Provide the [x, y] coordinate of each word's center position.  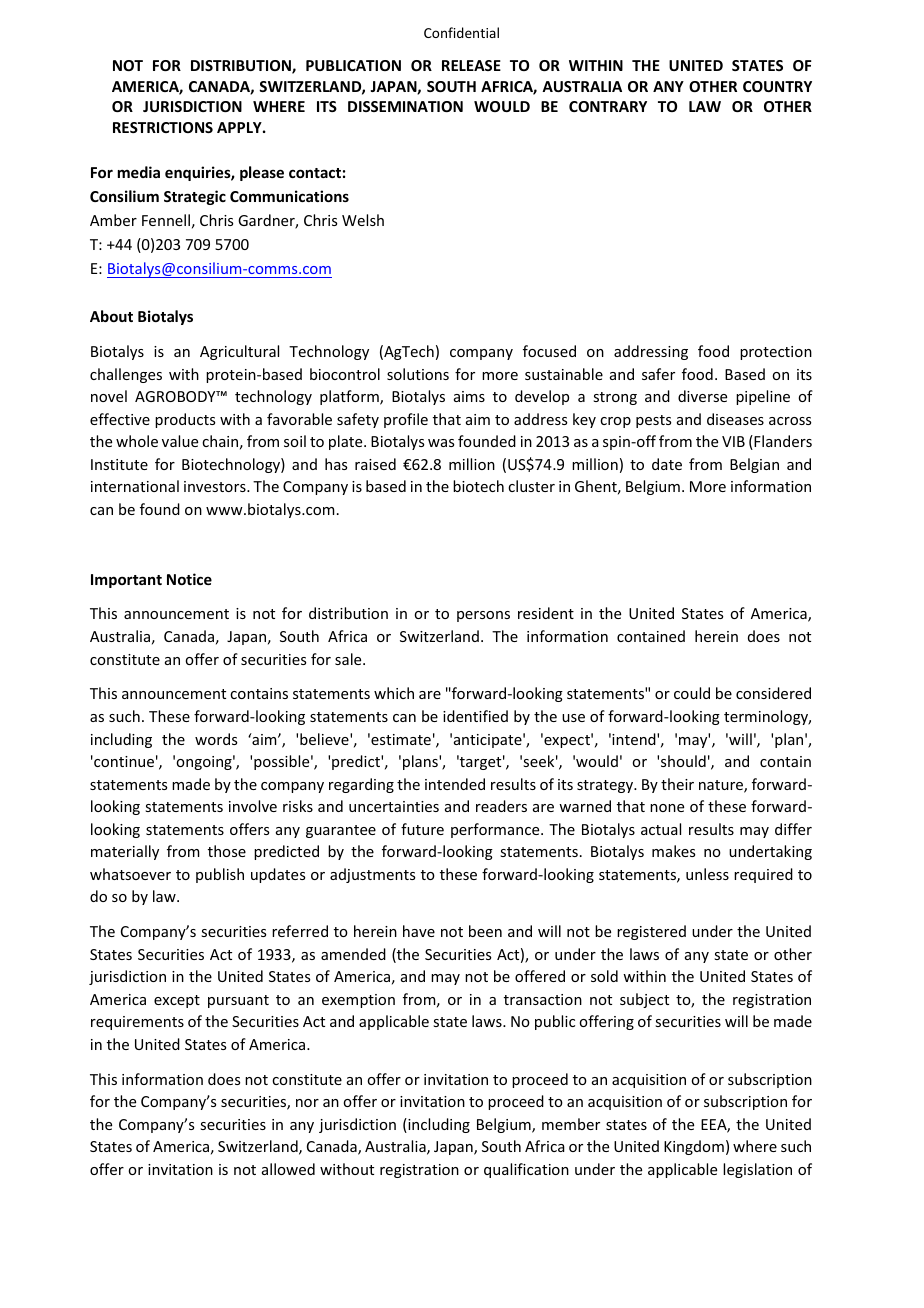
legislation [757, 1170]
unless [707, 874]
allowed [288, 1169]
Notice [189, 579]
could [692, 693]
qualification [526, 1170]
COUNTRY [777, 86]
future [422, 829]
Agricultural [239, 352]
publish [220, 875]
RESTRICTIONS [163, 127]
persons [483, 616]
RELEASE [471, 65]
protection [776, 353]
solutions [418, 374]
